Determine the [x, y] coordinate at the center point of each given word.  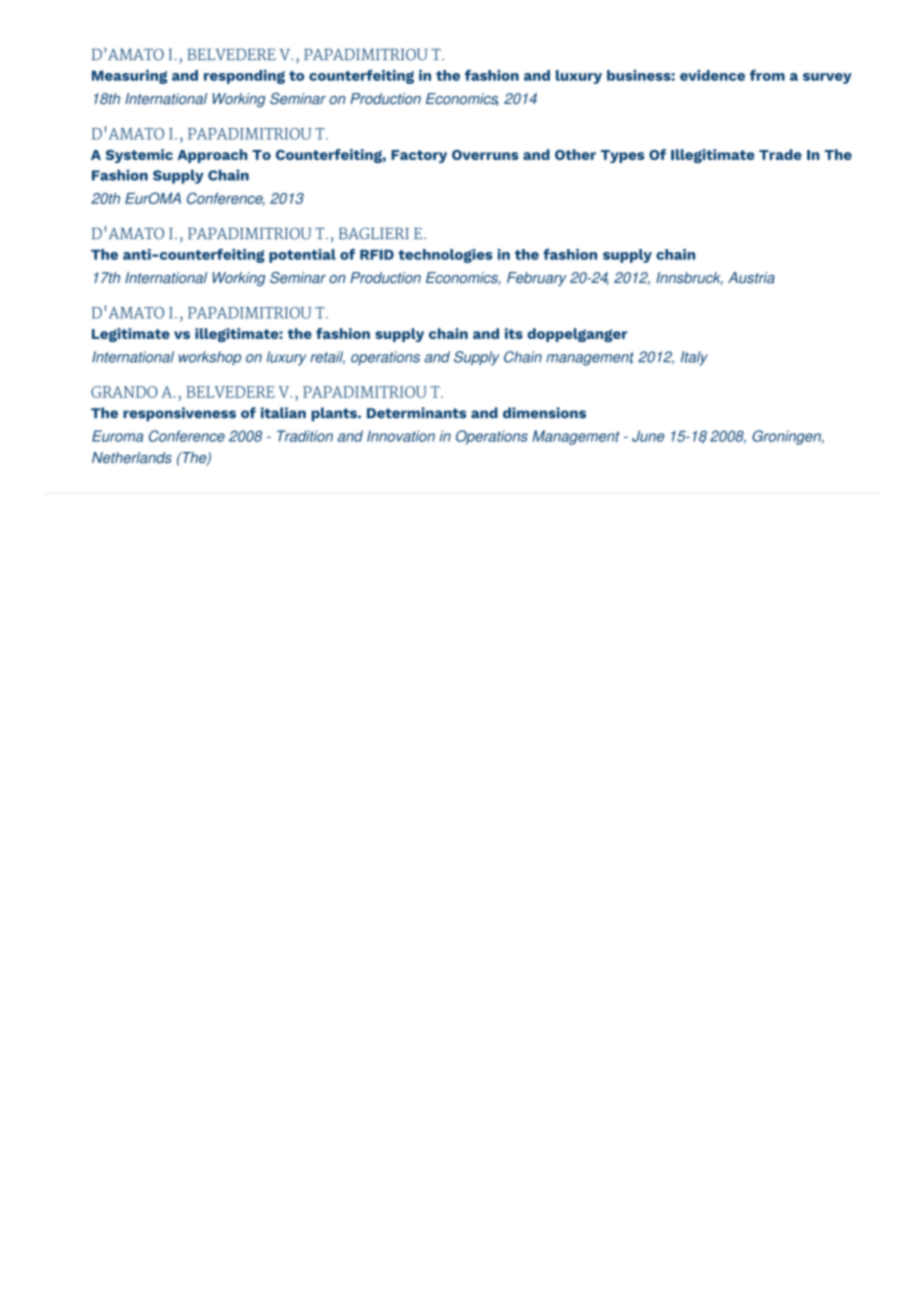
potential [302, 256]
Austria [751, 278]
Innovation [401, 436]
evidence [712, 75]
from [767, 75]
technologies [445, 256]
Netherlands [132, 457]
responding [244, 77]
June [648, 436]
